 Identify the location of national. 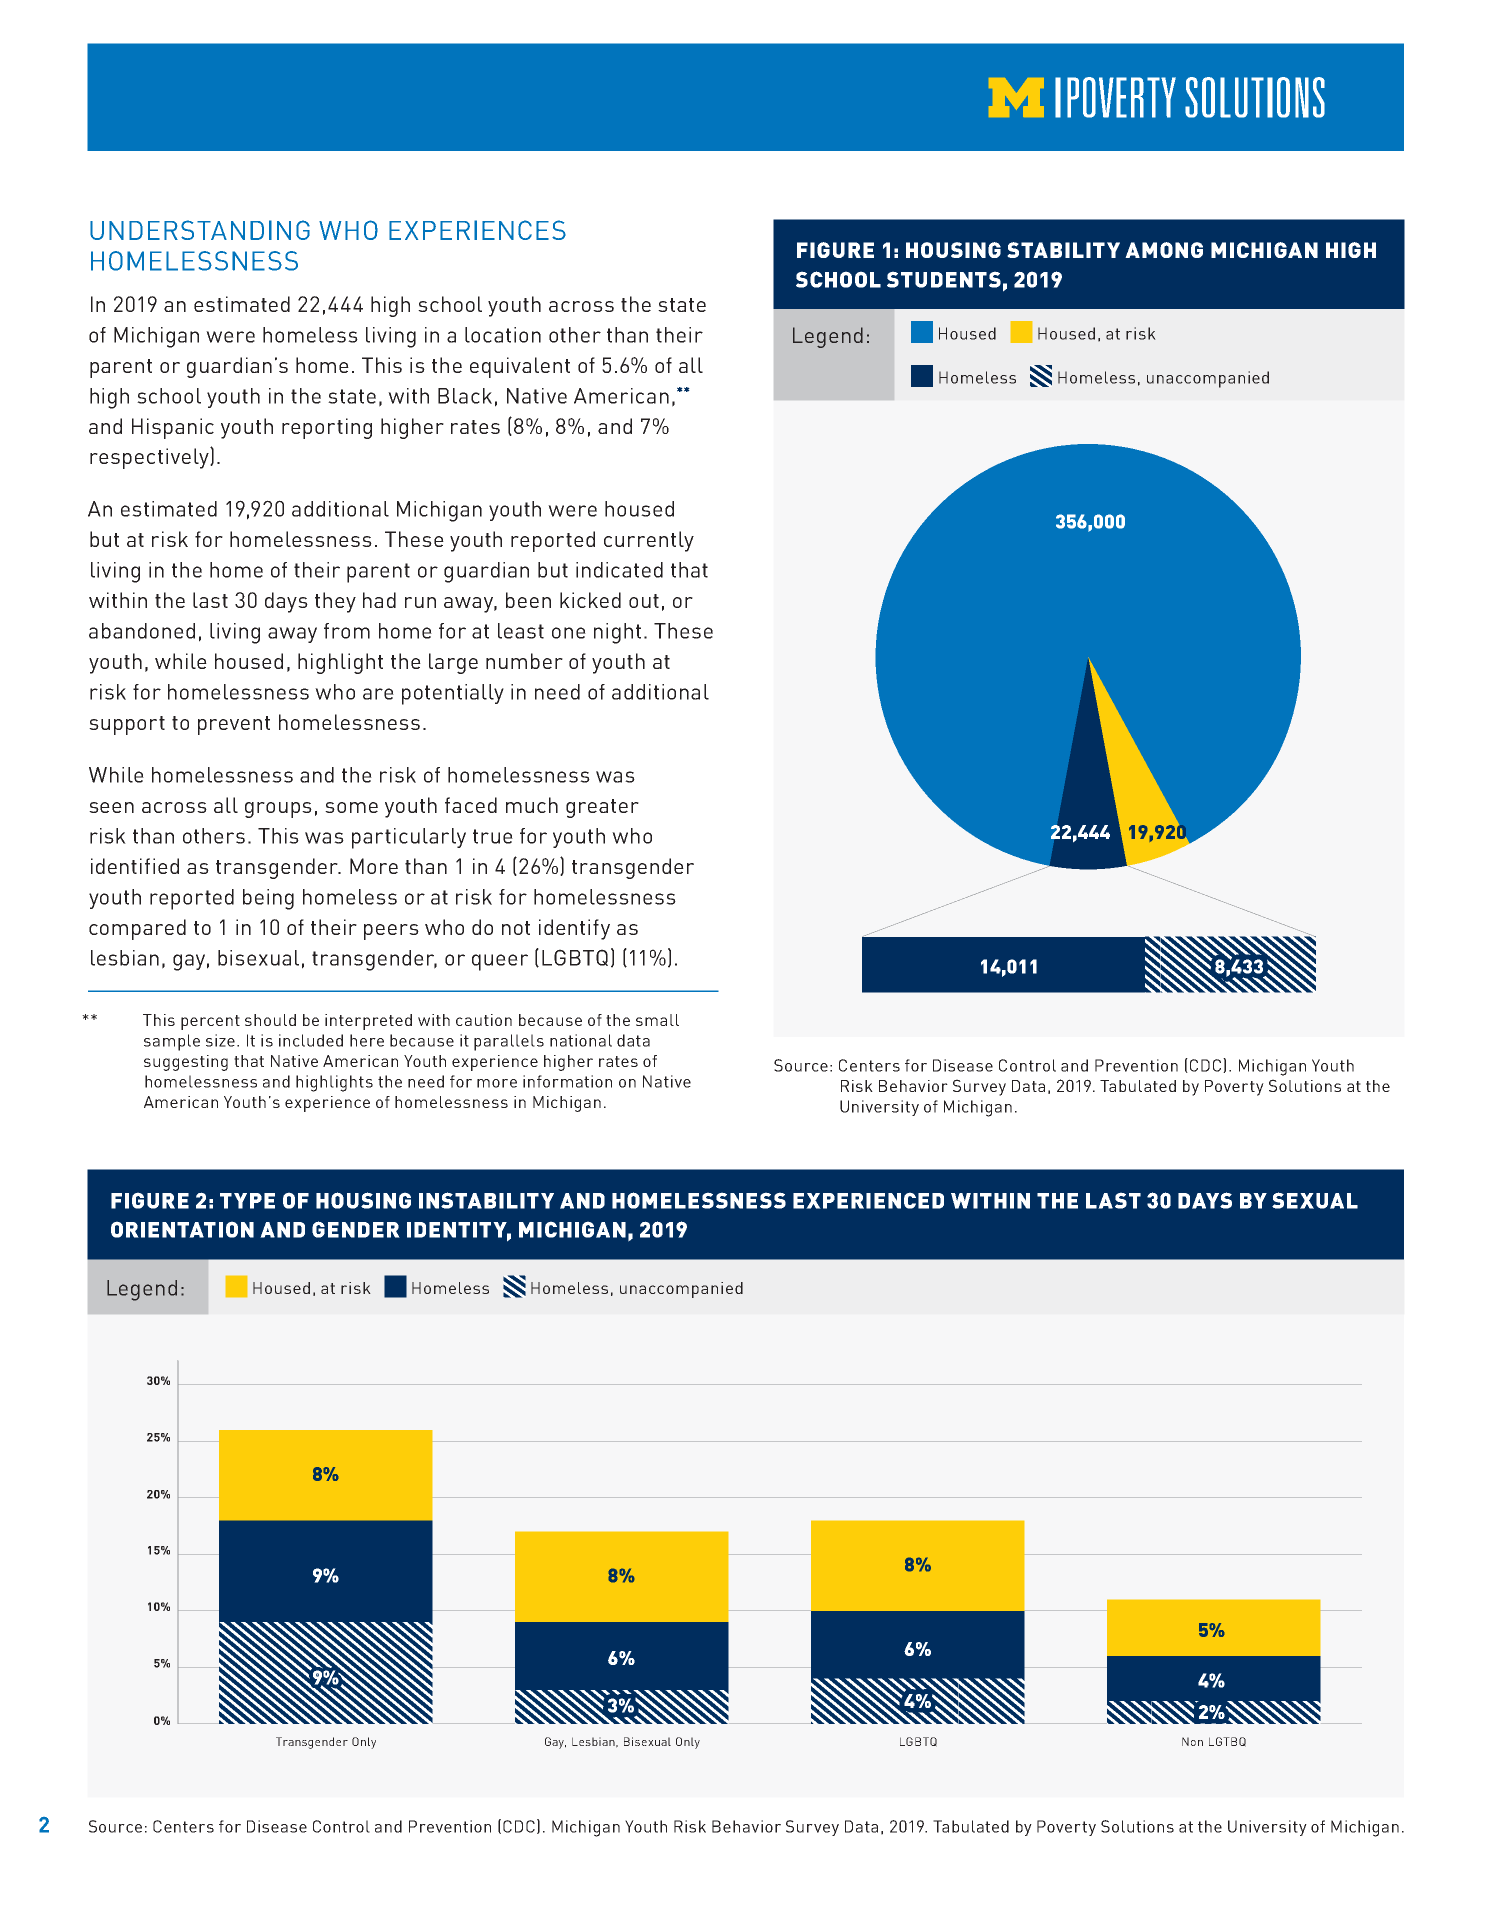
(581, 1040).
